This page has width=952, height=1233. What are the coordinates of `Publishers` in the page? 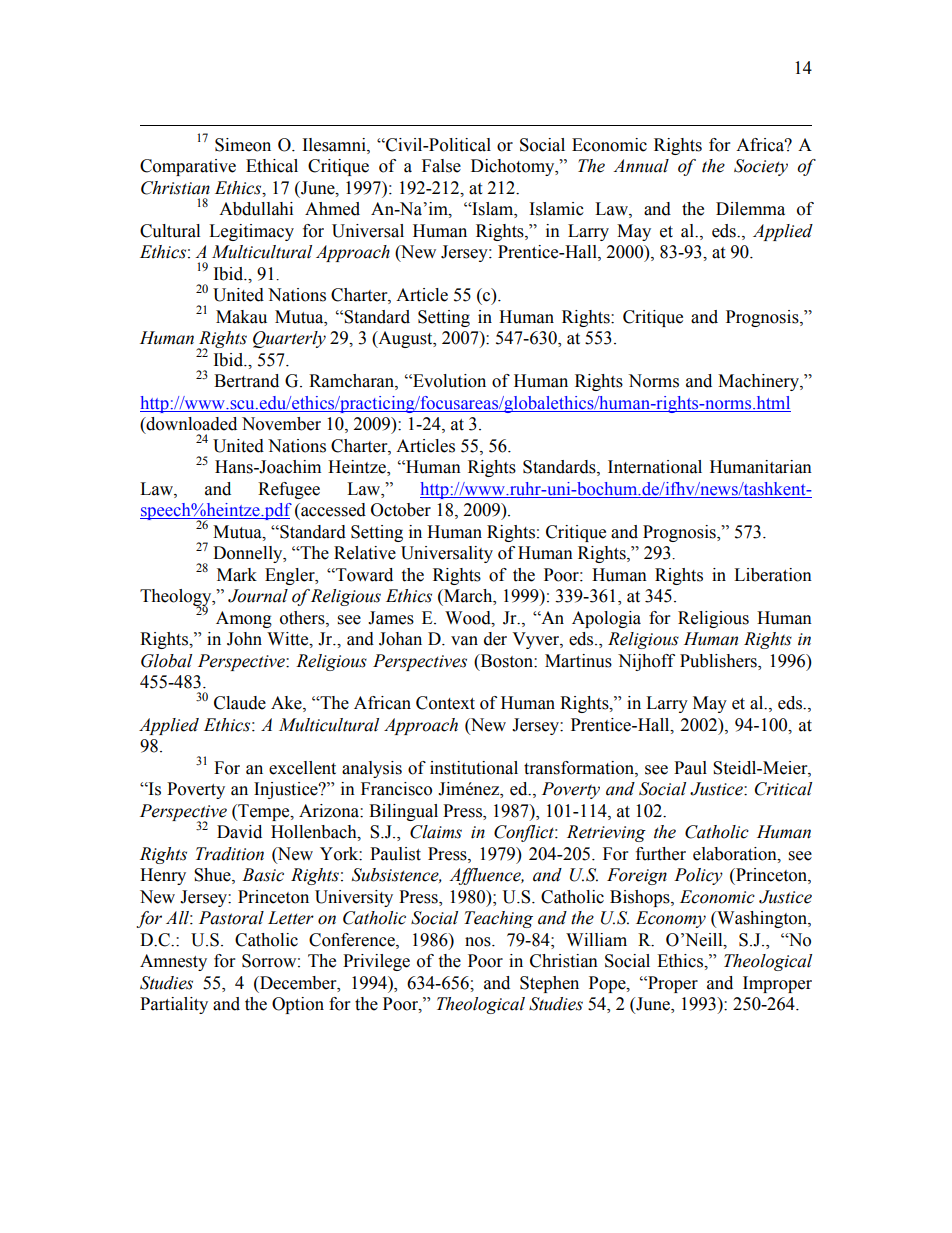 It's located at (719, 661).
